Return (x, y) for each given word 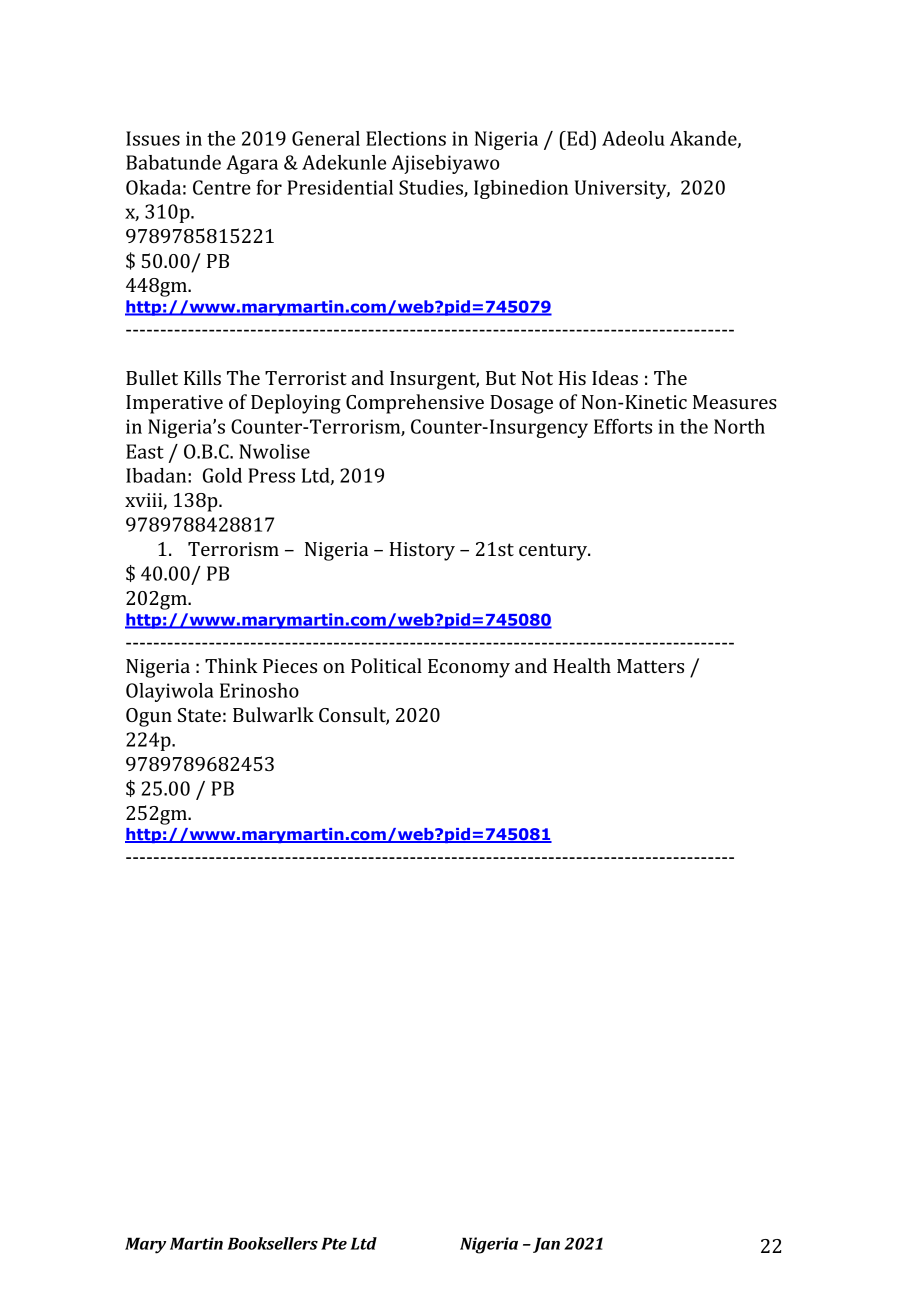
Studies (432, 188)
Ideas (615, 377)
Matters (650, 666)
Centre (222, 187)
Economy (469, 668)
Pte (334, 1243)
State (199, 715)
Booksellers (272, 1243)
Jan (546, 1245)
